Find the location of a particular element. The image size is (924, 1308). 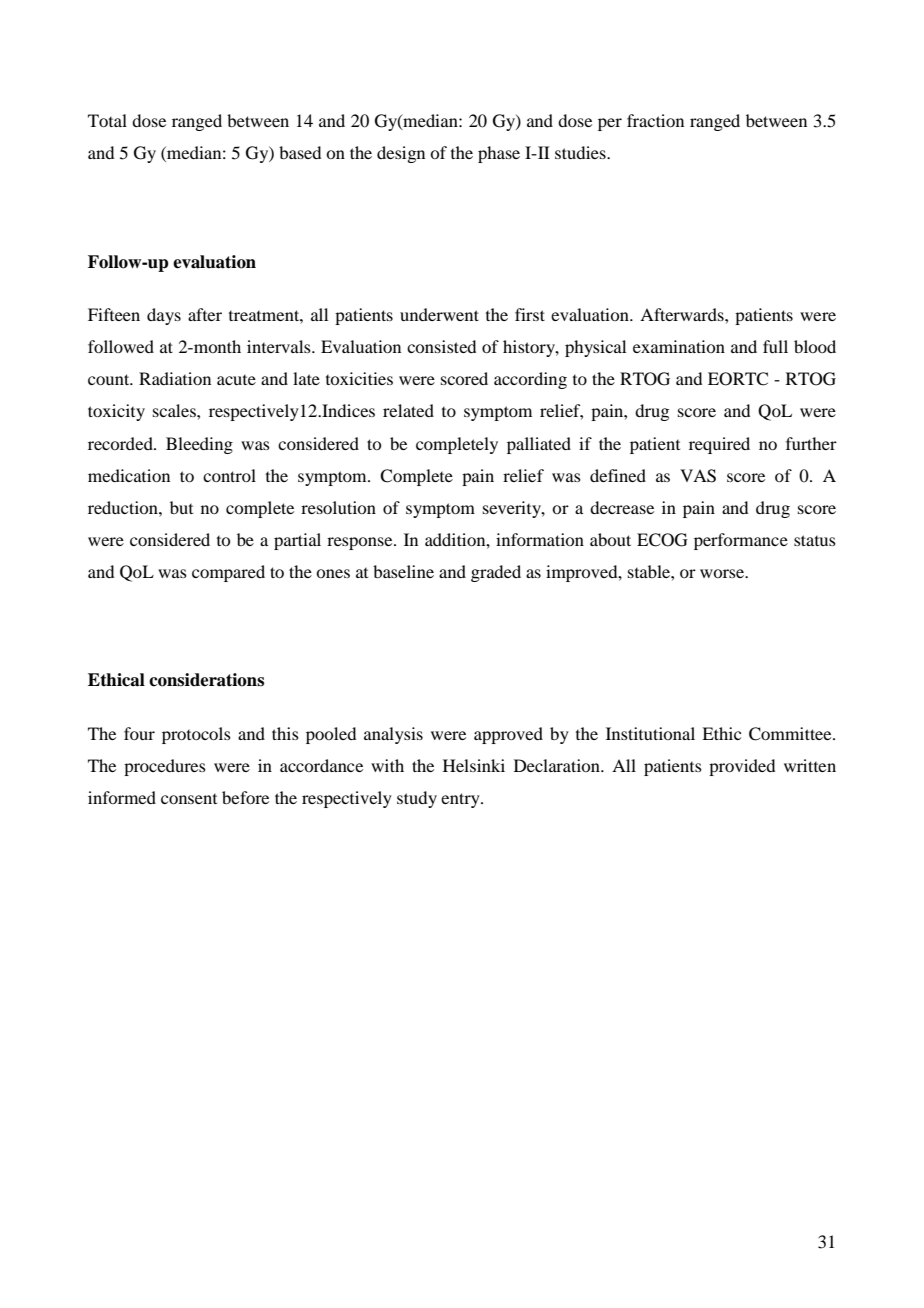

Helsinki is located at coordinates (474, 765).
